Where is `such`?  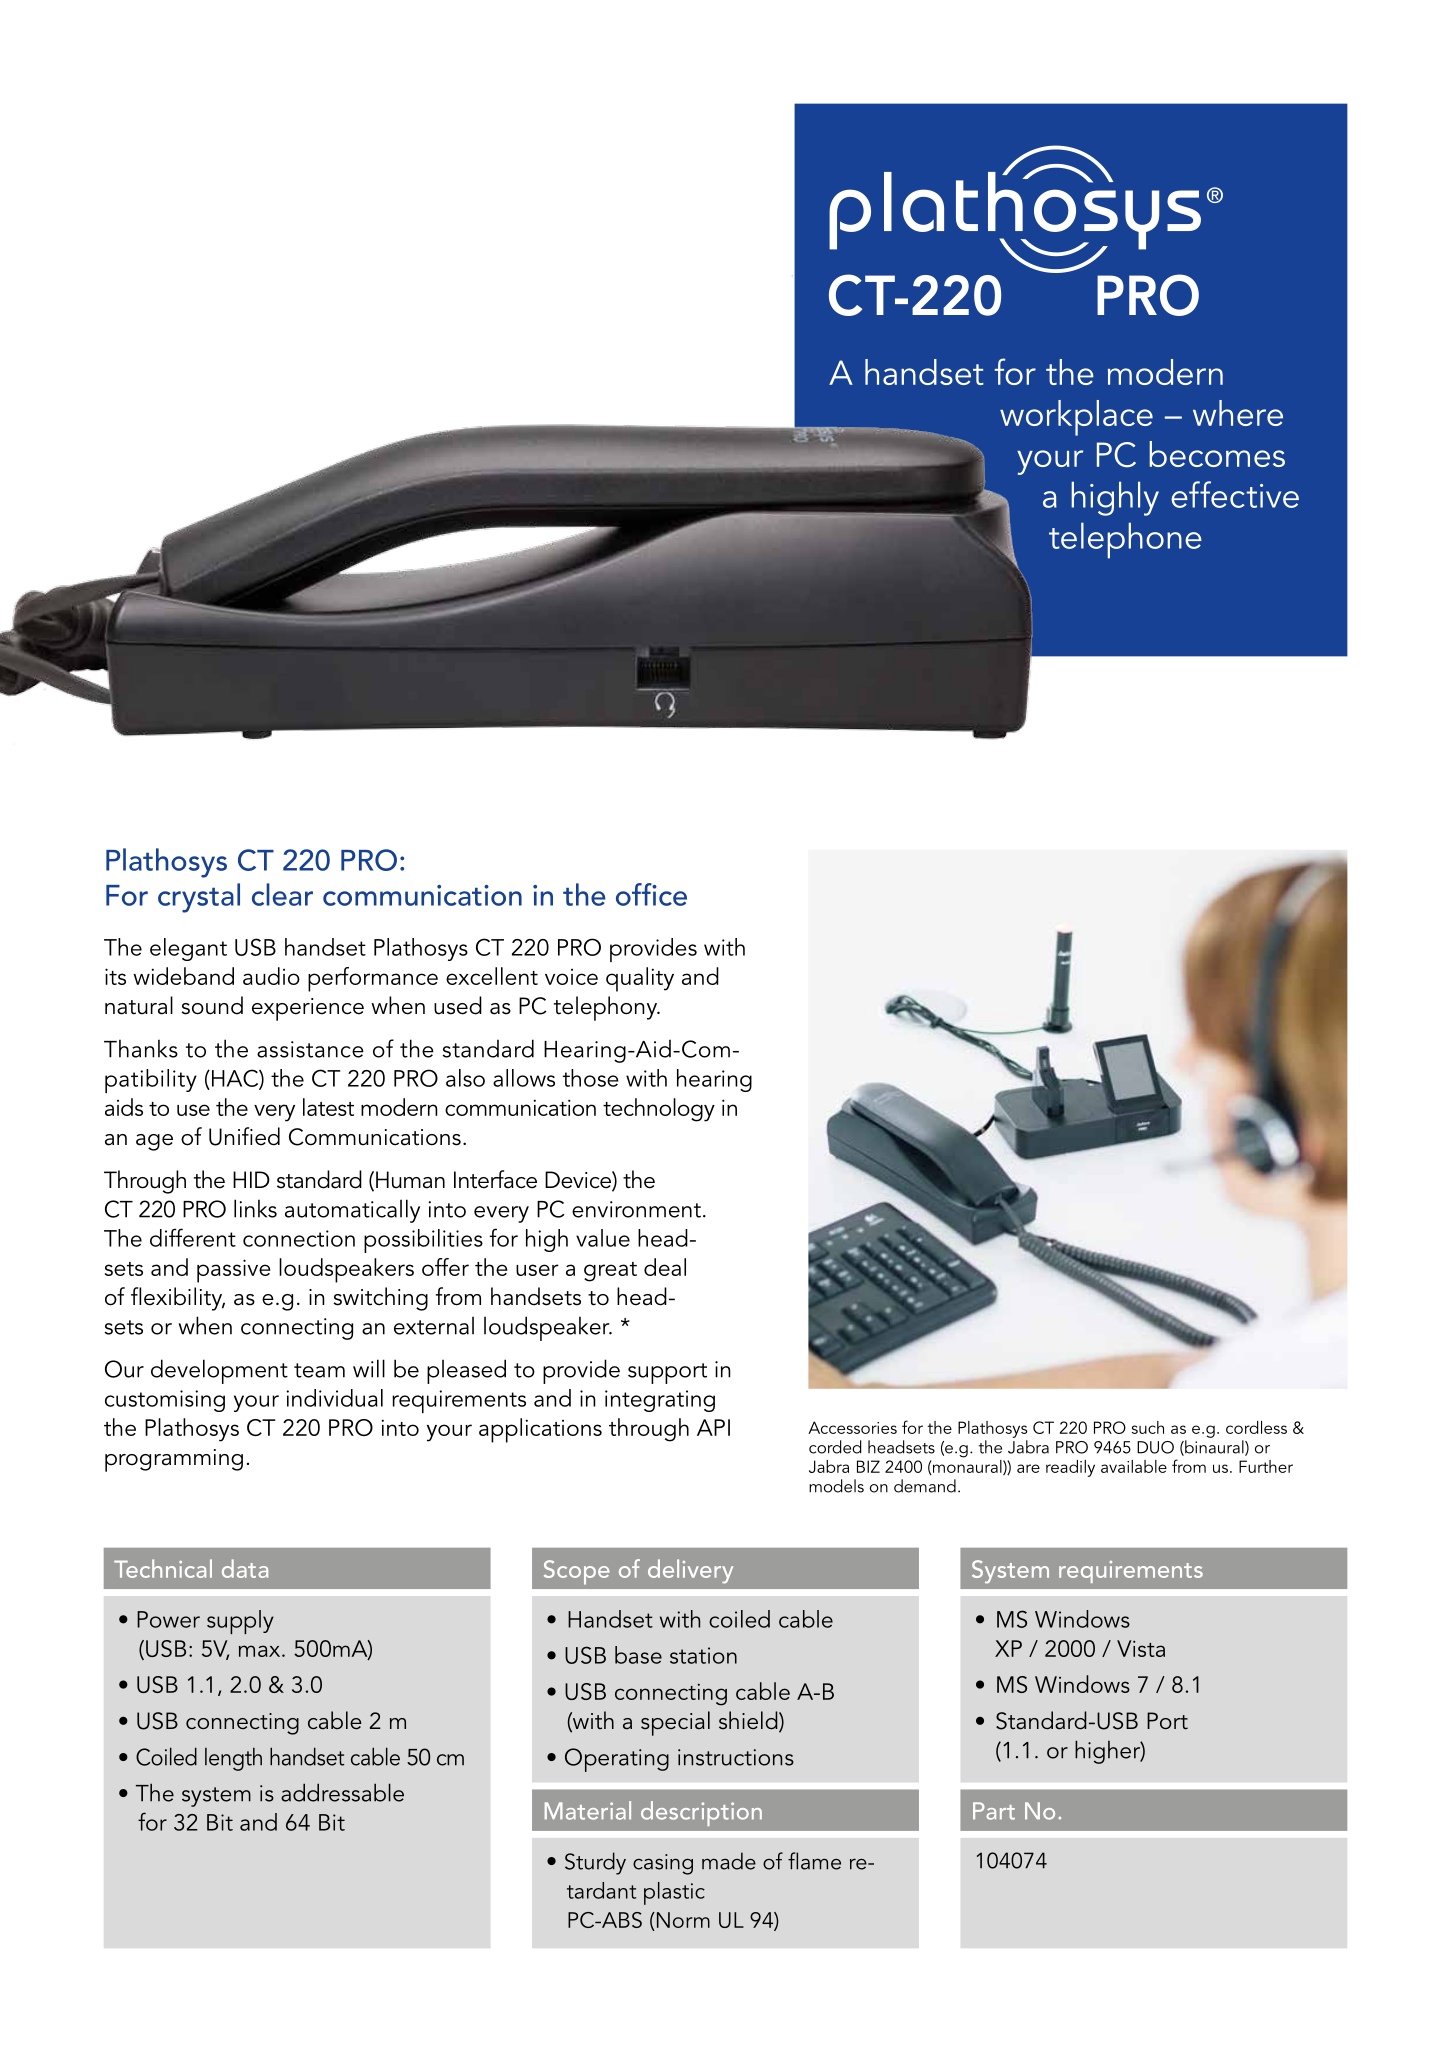
such is located at coordinates (1148, 1427).
